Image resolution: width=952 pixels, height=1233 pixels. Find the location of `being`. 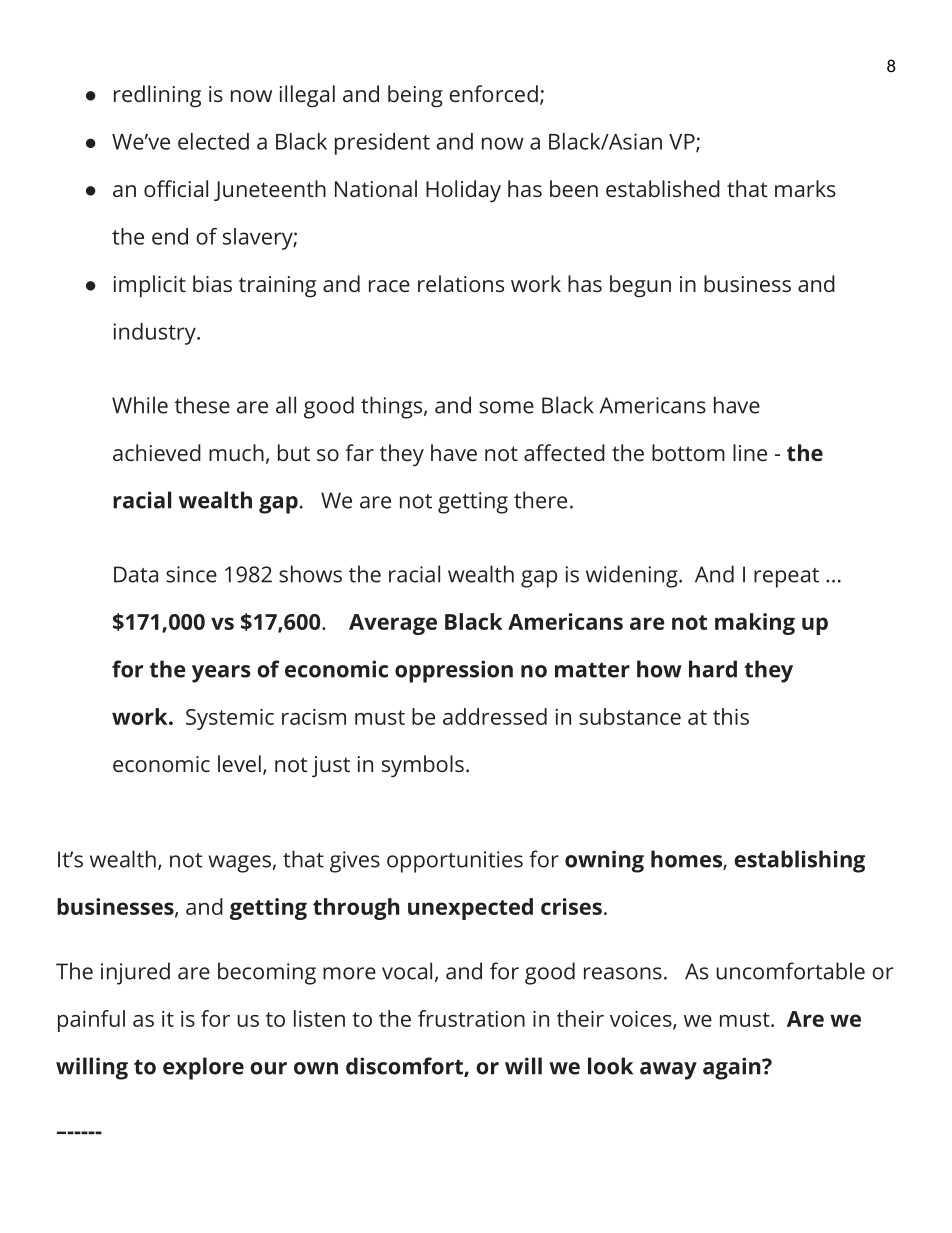

being is located at coordinates (415, 96).
